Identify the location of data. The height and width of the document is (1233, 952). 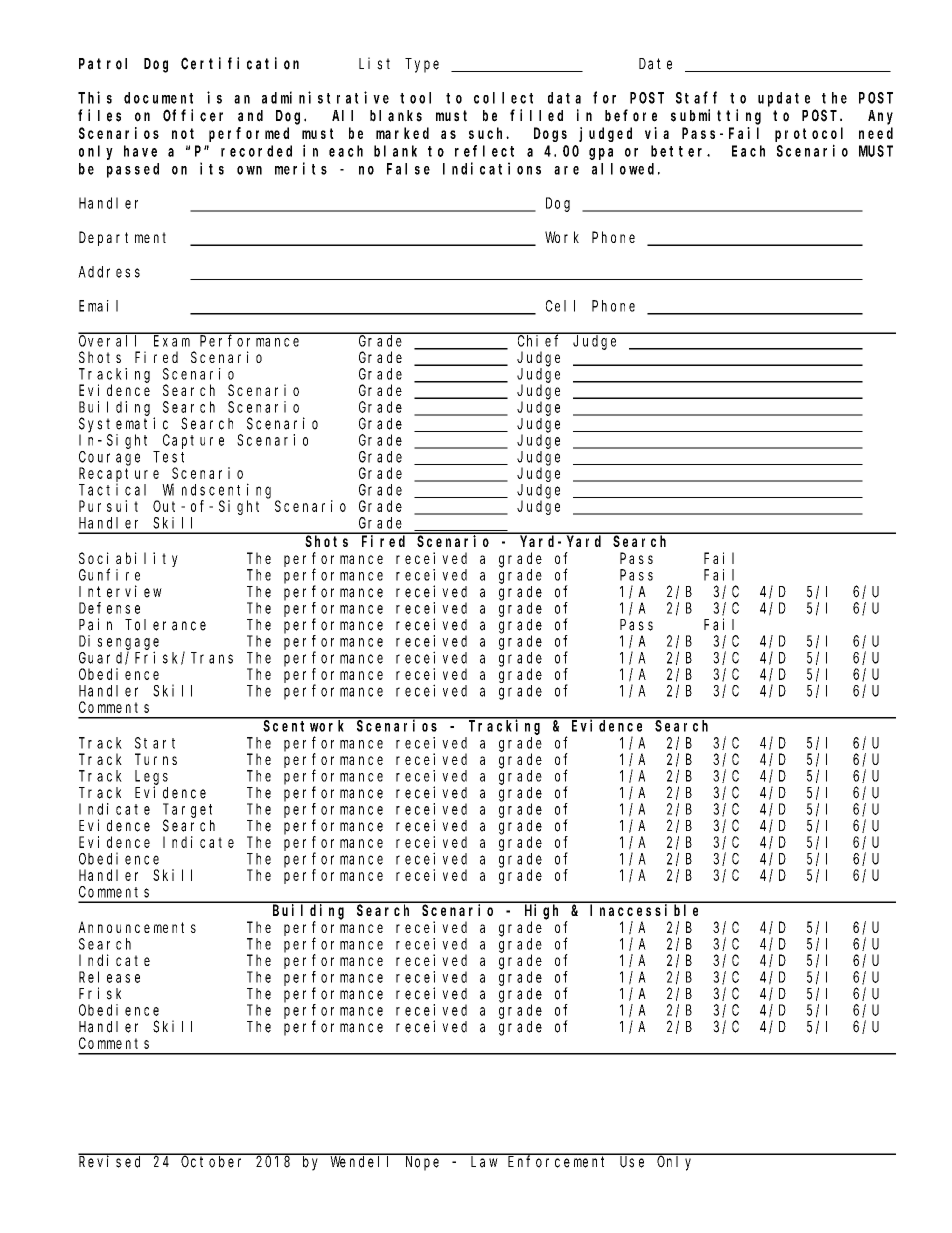
(564, 98).
